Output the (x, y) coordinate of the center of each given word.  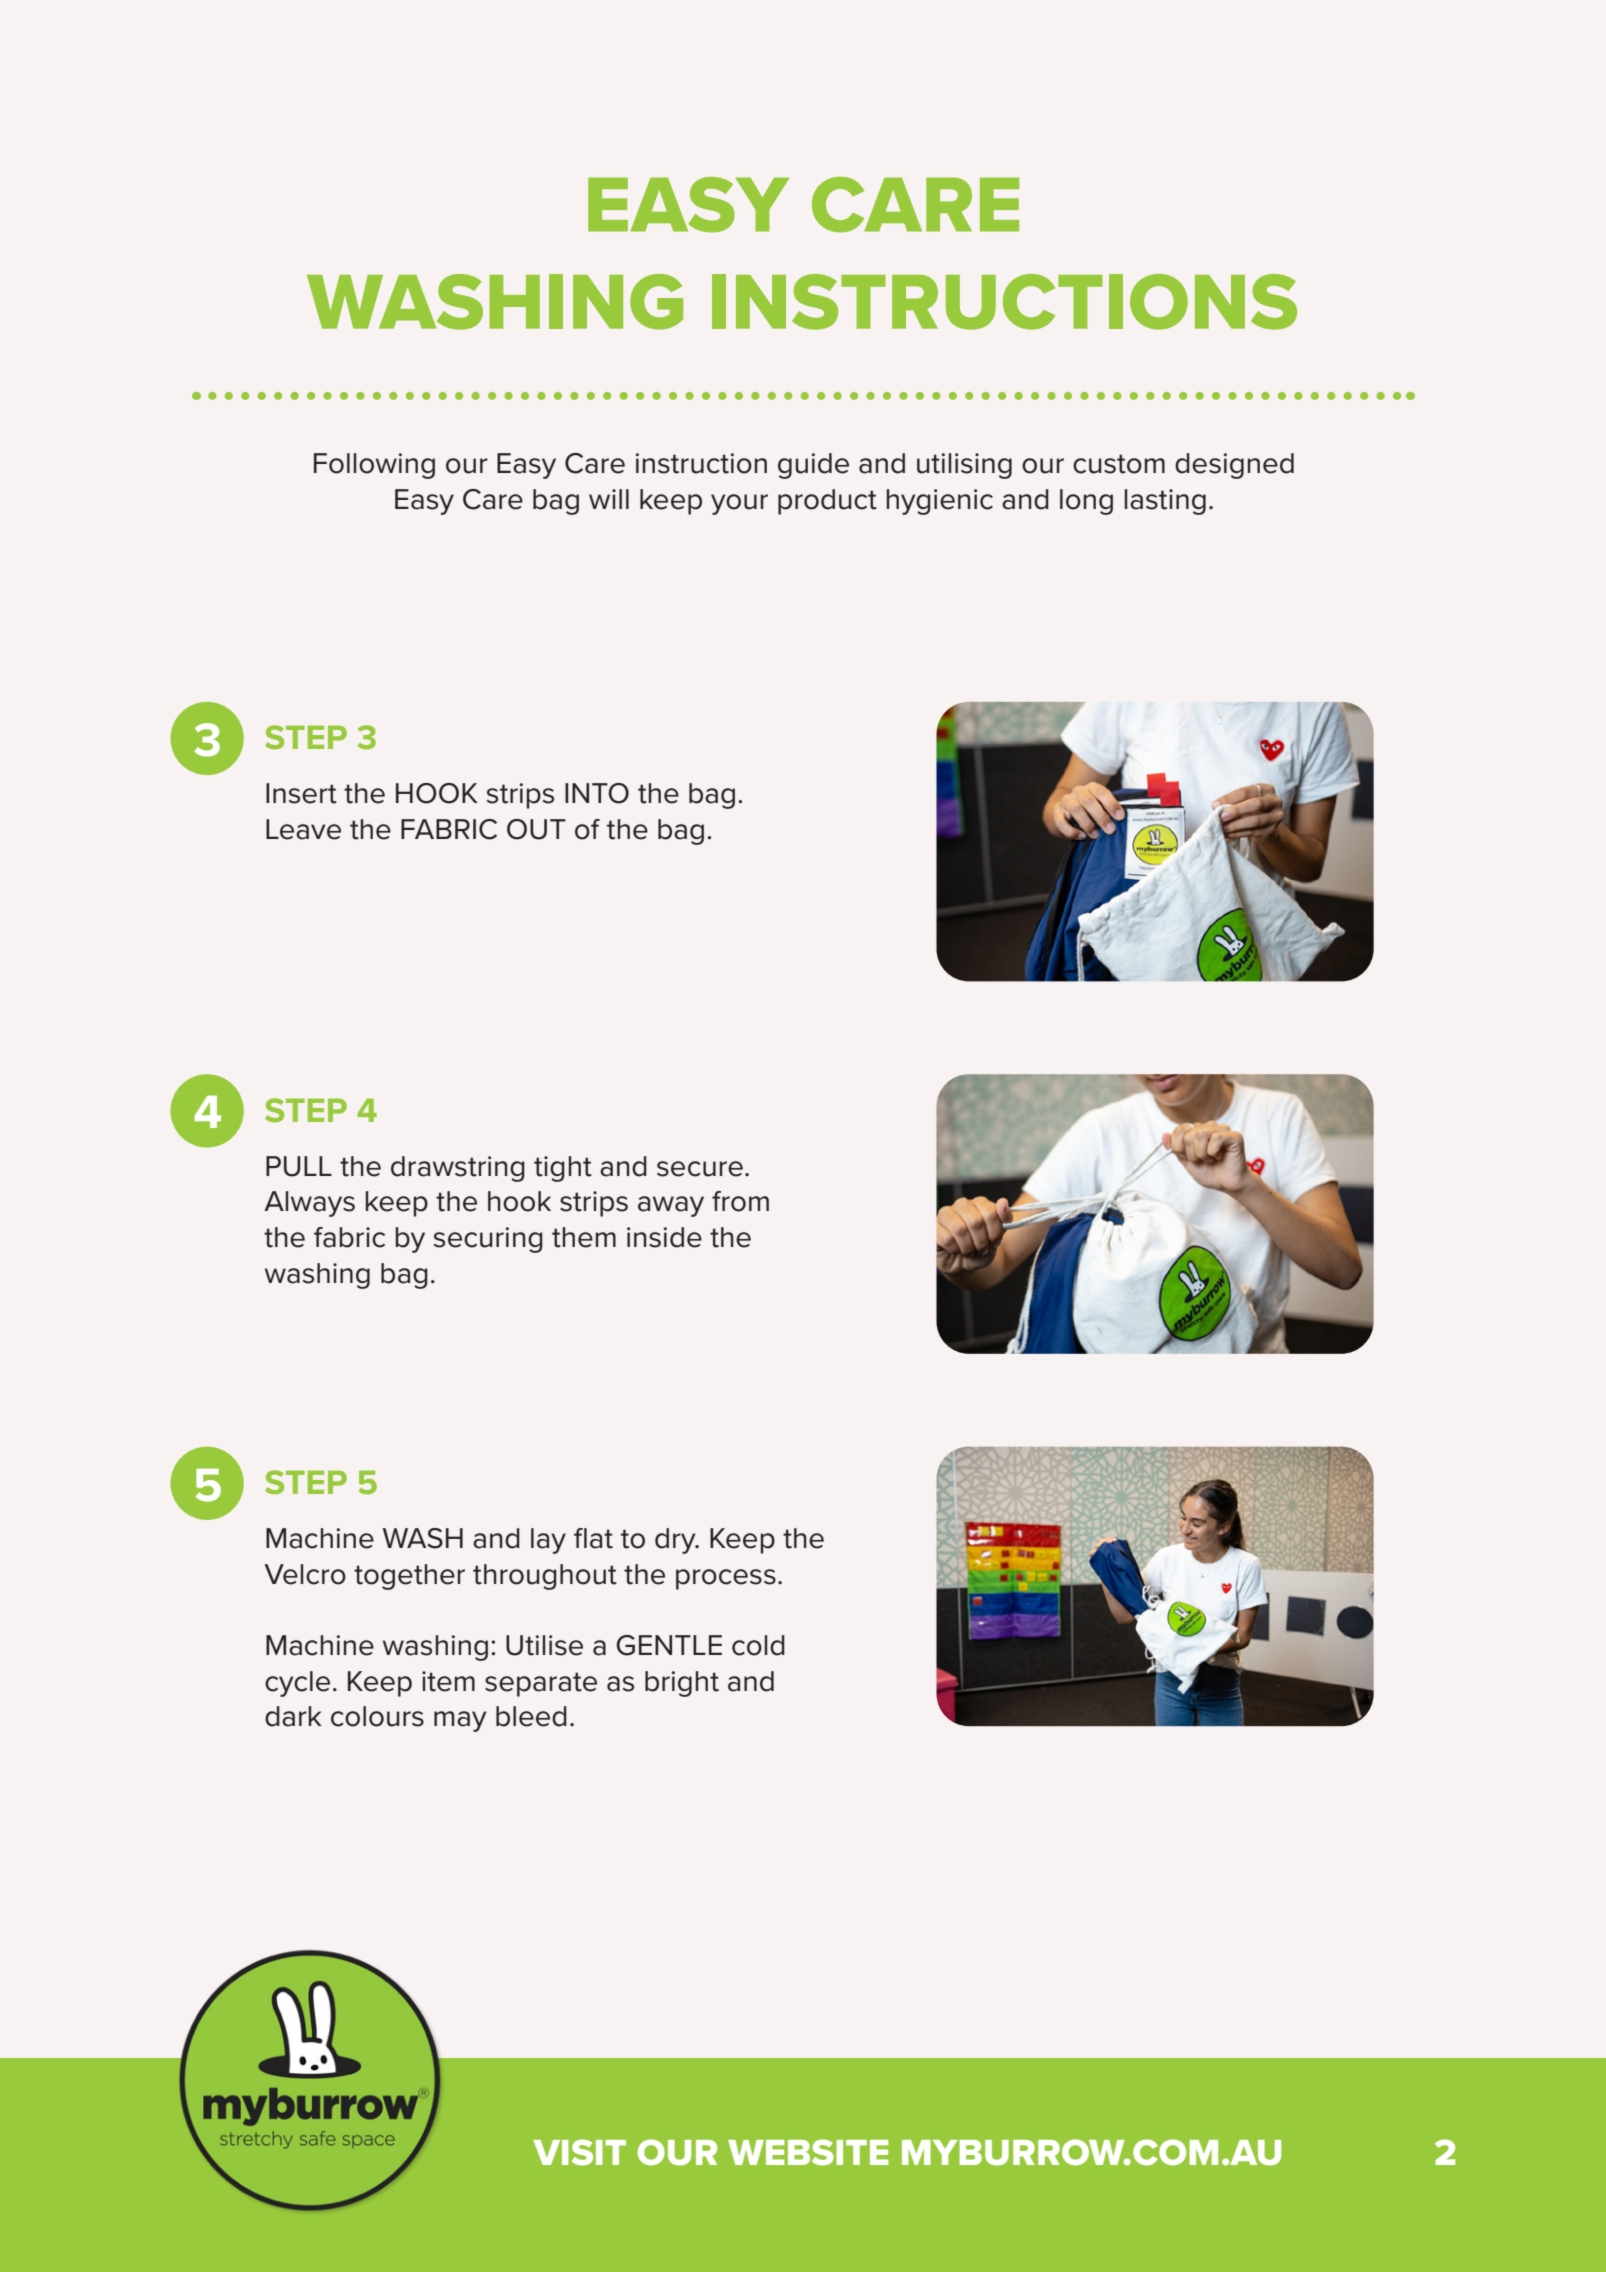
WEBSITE (808, 2152)
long (1086, 502)
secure (700, 1169)
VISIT (579, 2152)
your (739, 504)
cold (758, 1645)
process (726, 1579)
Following (374, 466)
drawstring (458, 1169)
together (409, 1577)
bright (682, 1684)
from (740, 1201)
